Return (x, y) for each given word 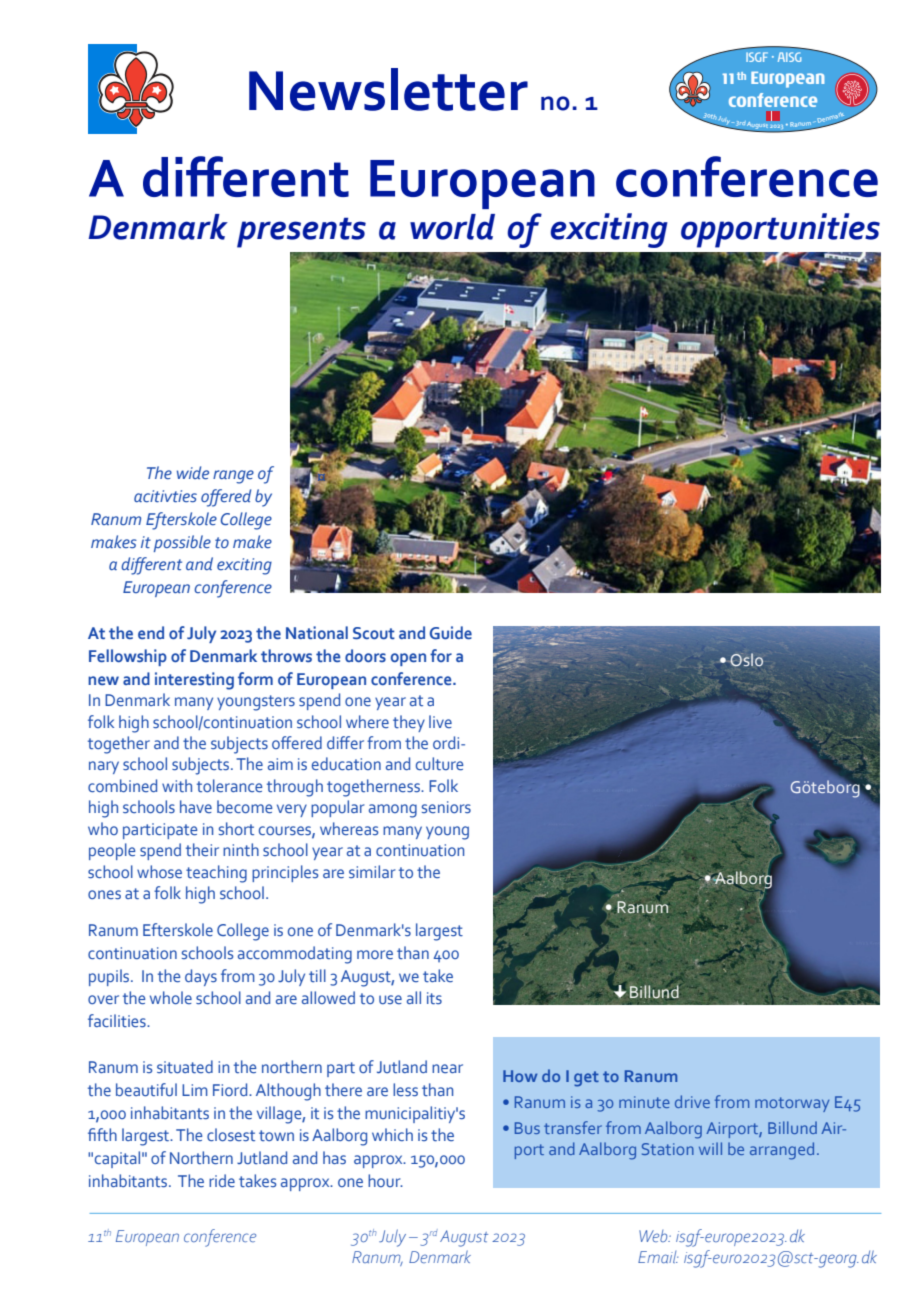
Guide (451, 633)
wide (193, 473)
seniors (446, 807)
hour (385, 1180)
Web (654, 1236)
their (202, 850)
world (452, 227)
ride (222, 1180)
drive (692, 1101)
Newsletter (388, 89)
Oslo (746, 659)
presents (301, 232)
